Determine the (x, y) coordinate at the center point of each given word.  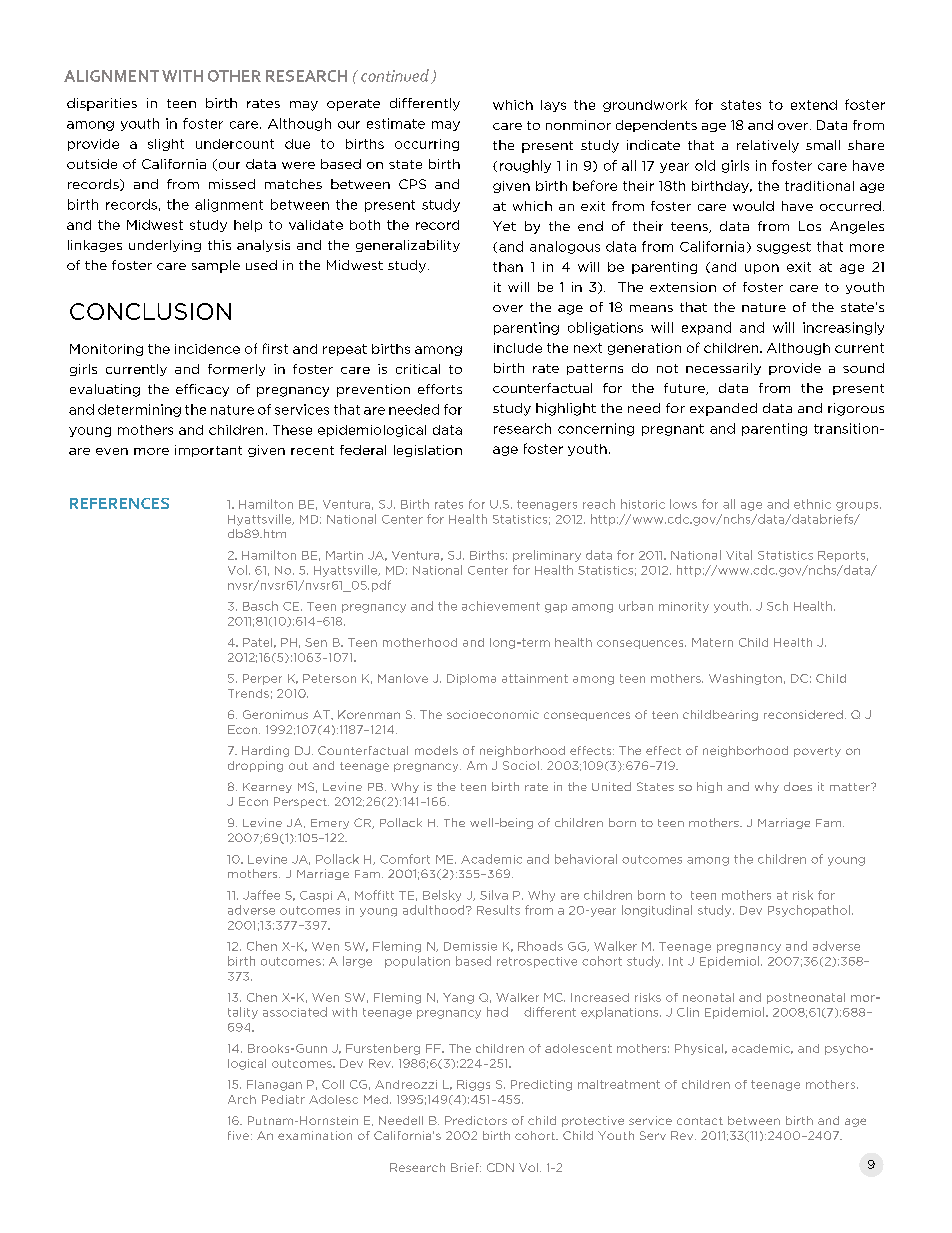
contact (700, 1121)
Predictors (476, 1120)
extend (814, 105)
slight (166, 145)
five (238, 1135)
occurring (427, 145)
